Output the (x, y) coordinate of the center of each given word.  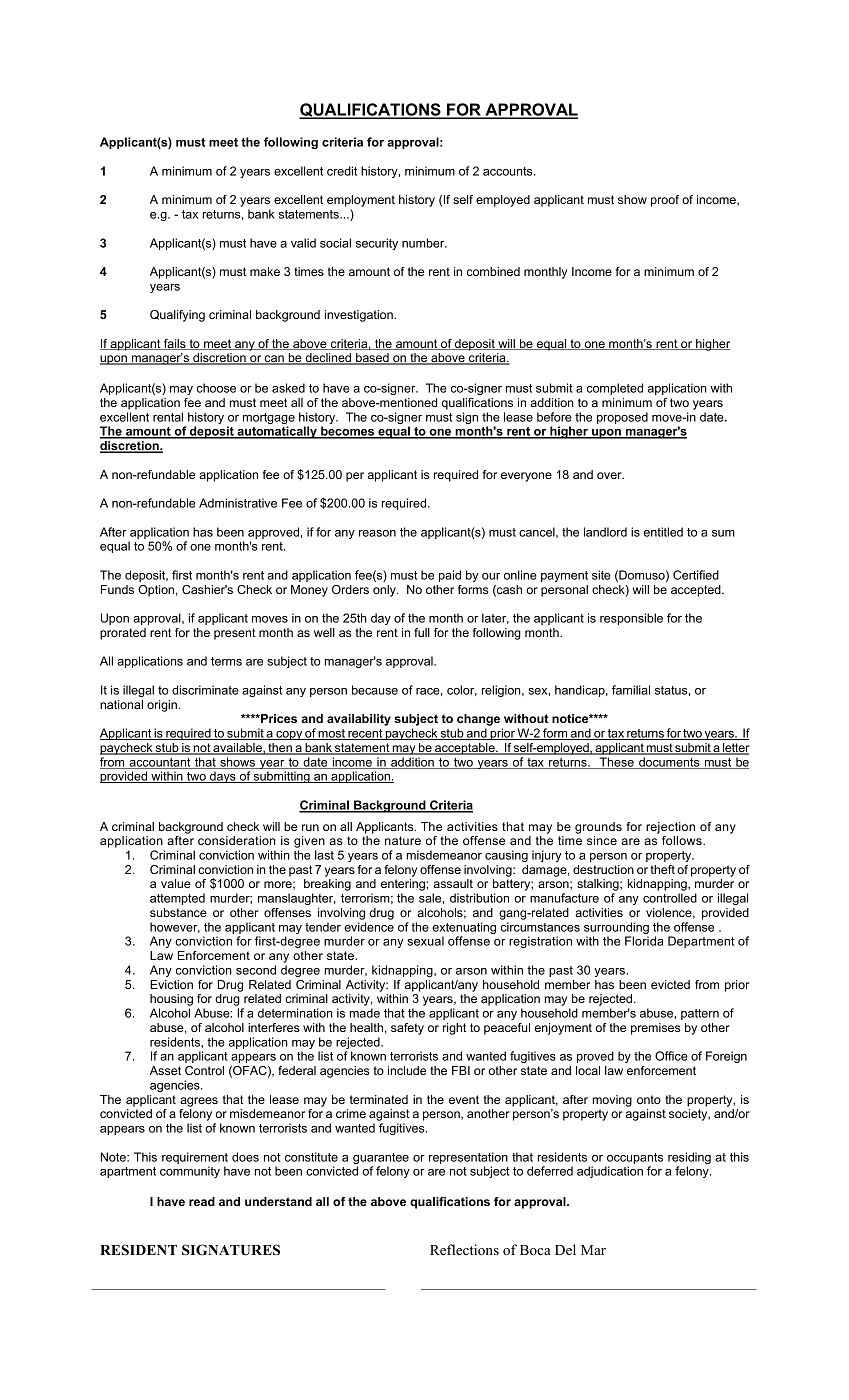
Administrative (238, 503)
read (202, 1201)
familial (631, 690)
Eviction (171, 984)
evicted (670, 984)
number (424, 243)
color (462, 690)
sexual (425, 941)
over (610, 475)
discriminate (205, 690)
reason (377, 533)
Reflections (464, 1249)
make (265, 271)
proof (665, 201)
